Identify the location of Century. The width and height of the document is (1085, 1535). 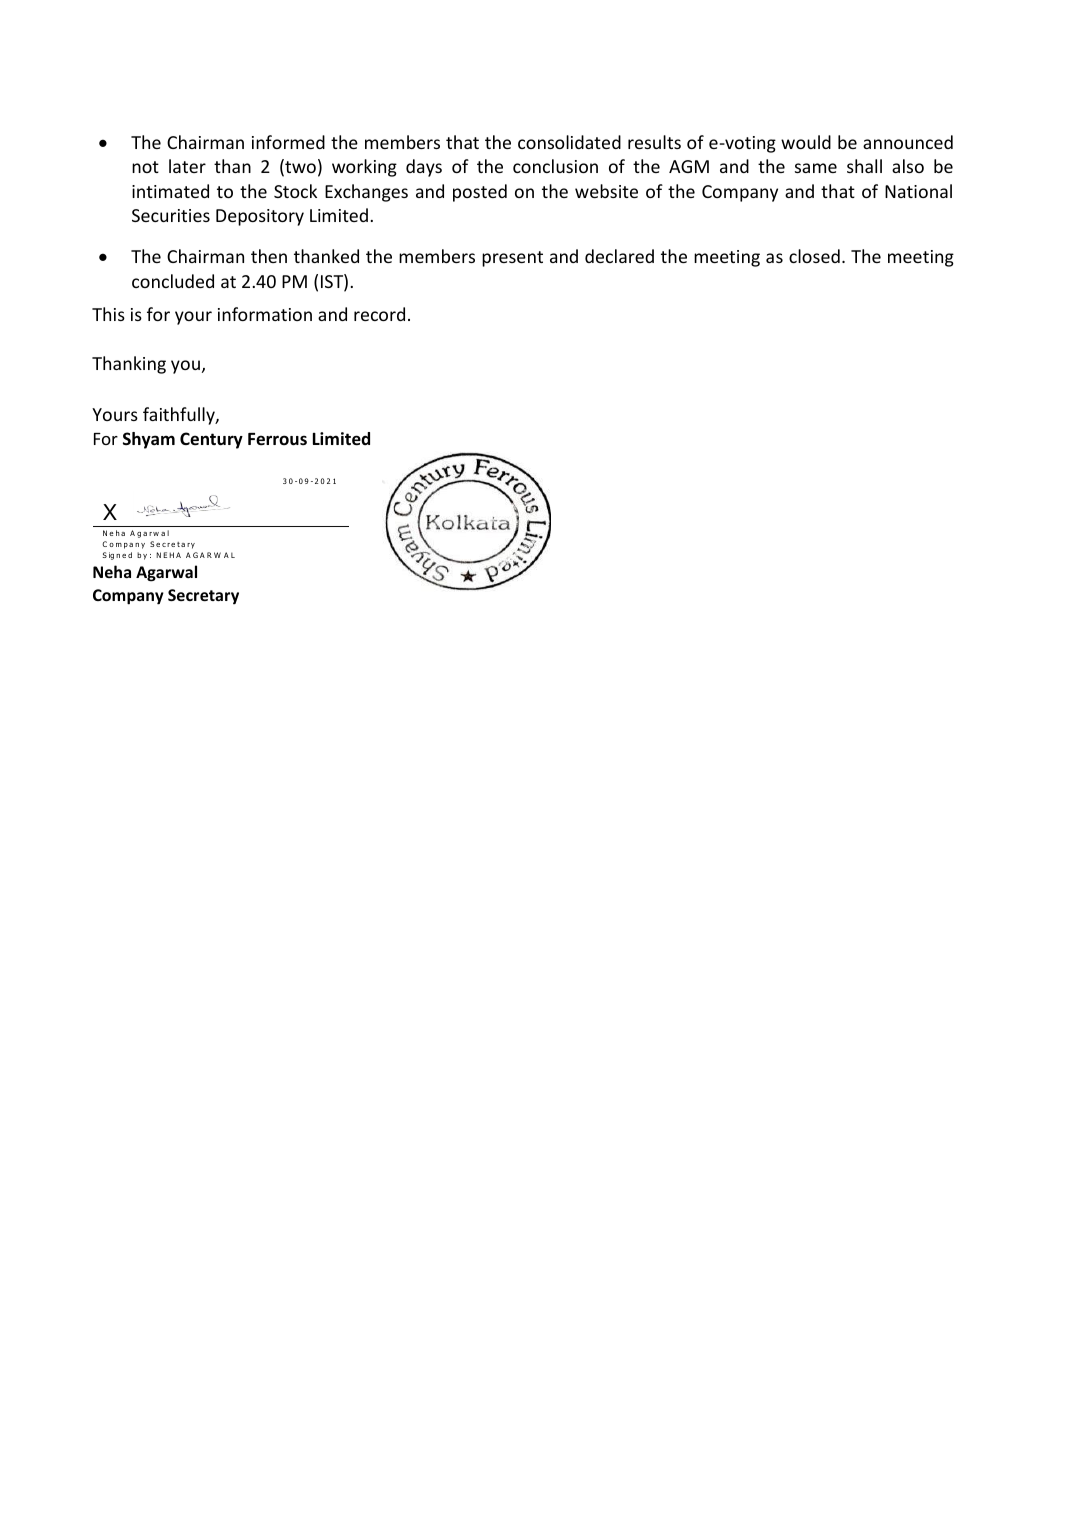
(211, 440).
